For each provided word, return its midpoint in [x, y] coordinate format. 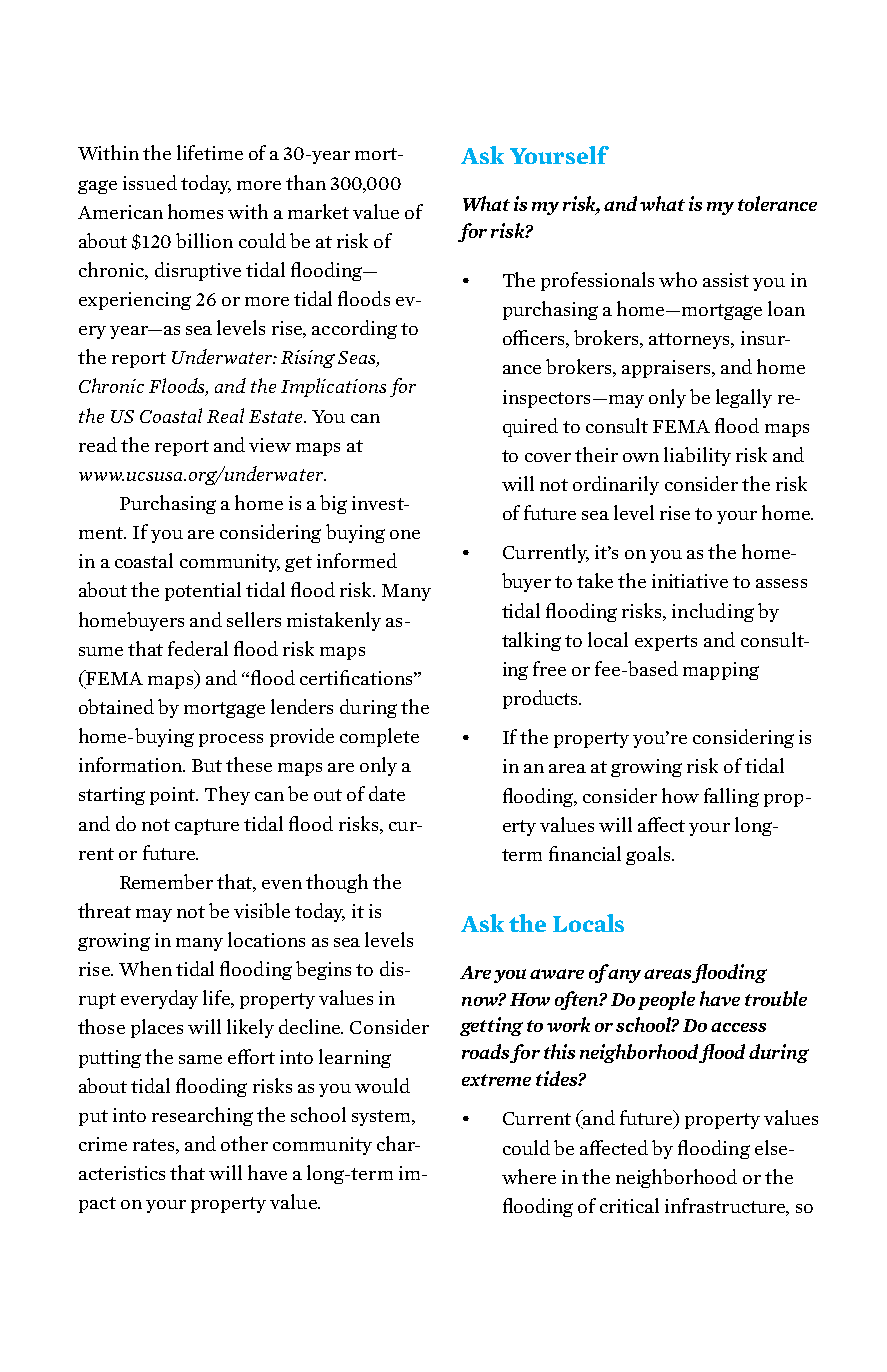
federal [198, 648]
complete [379, 737]
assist [726, 280]
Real [225, 415]
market [318, 211]
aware [557, 974]
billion [204, 240]
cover [548, 457]
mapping [721, 671]
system [382, 1118]
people [666, 1000]
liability [697, 456]
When [145, 968]
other [244, 1143]
